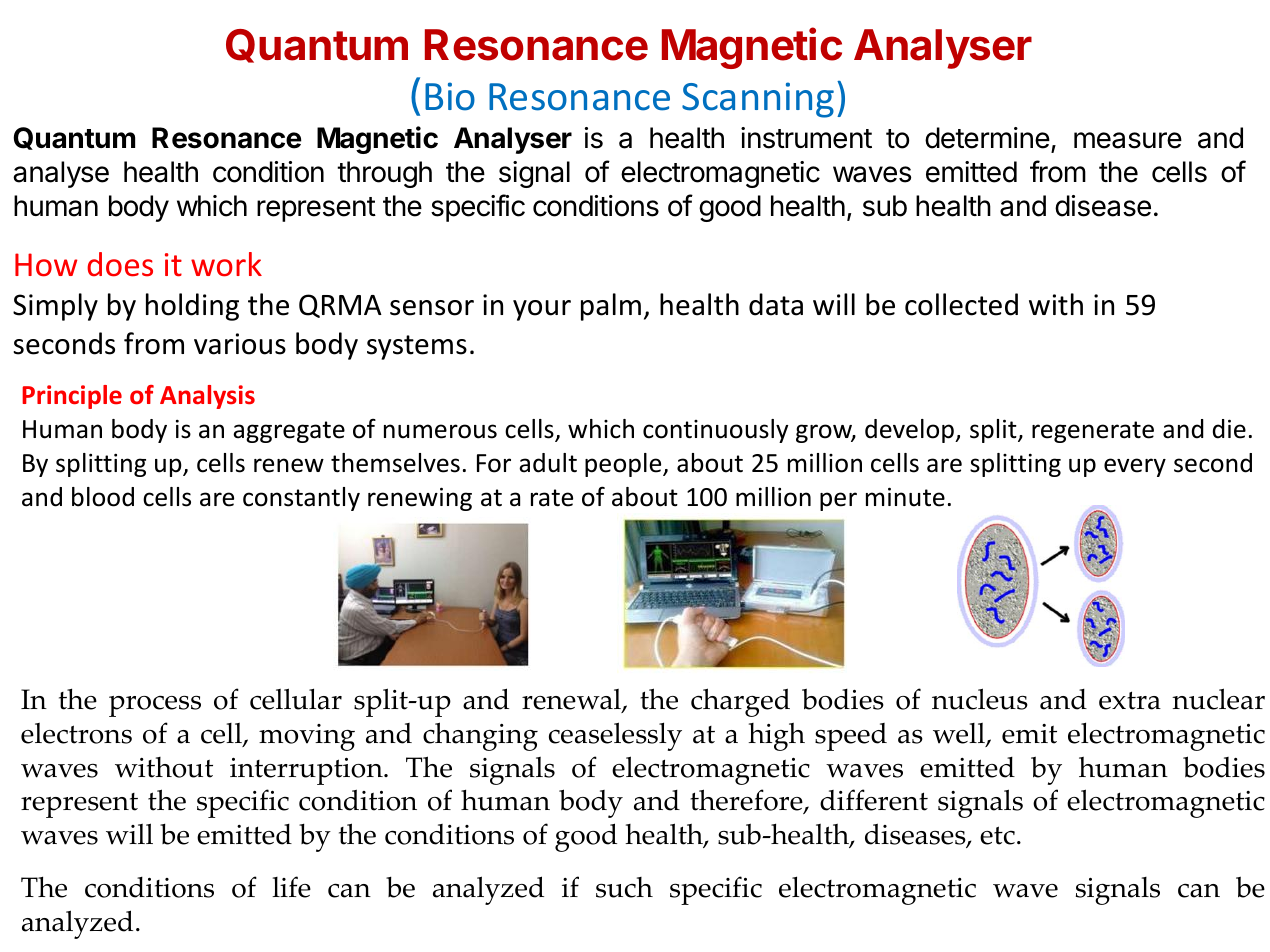  I want to click on such, so click(624, 887).
